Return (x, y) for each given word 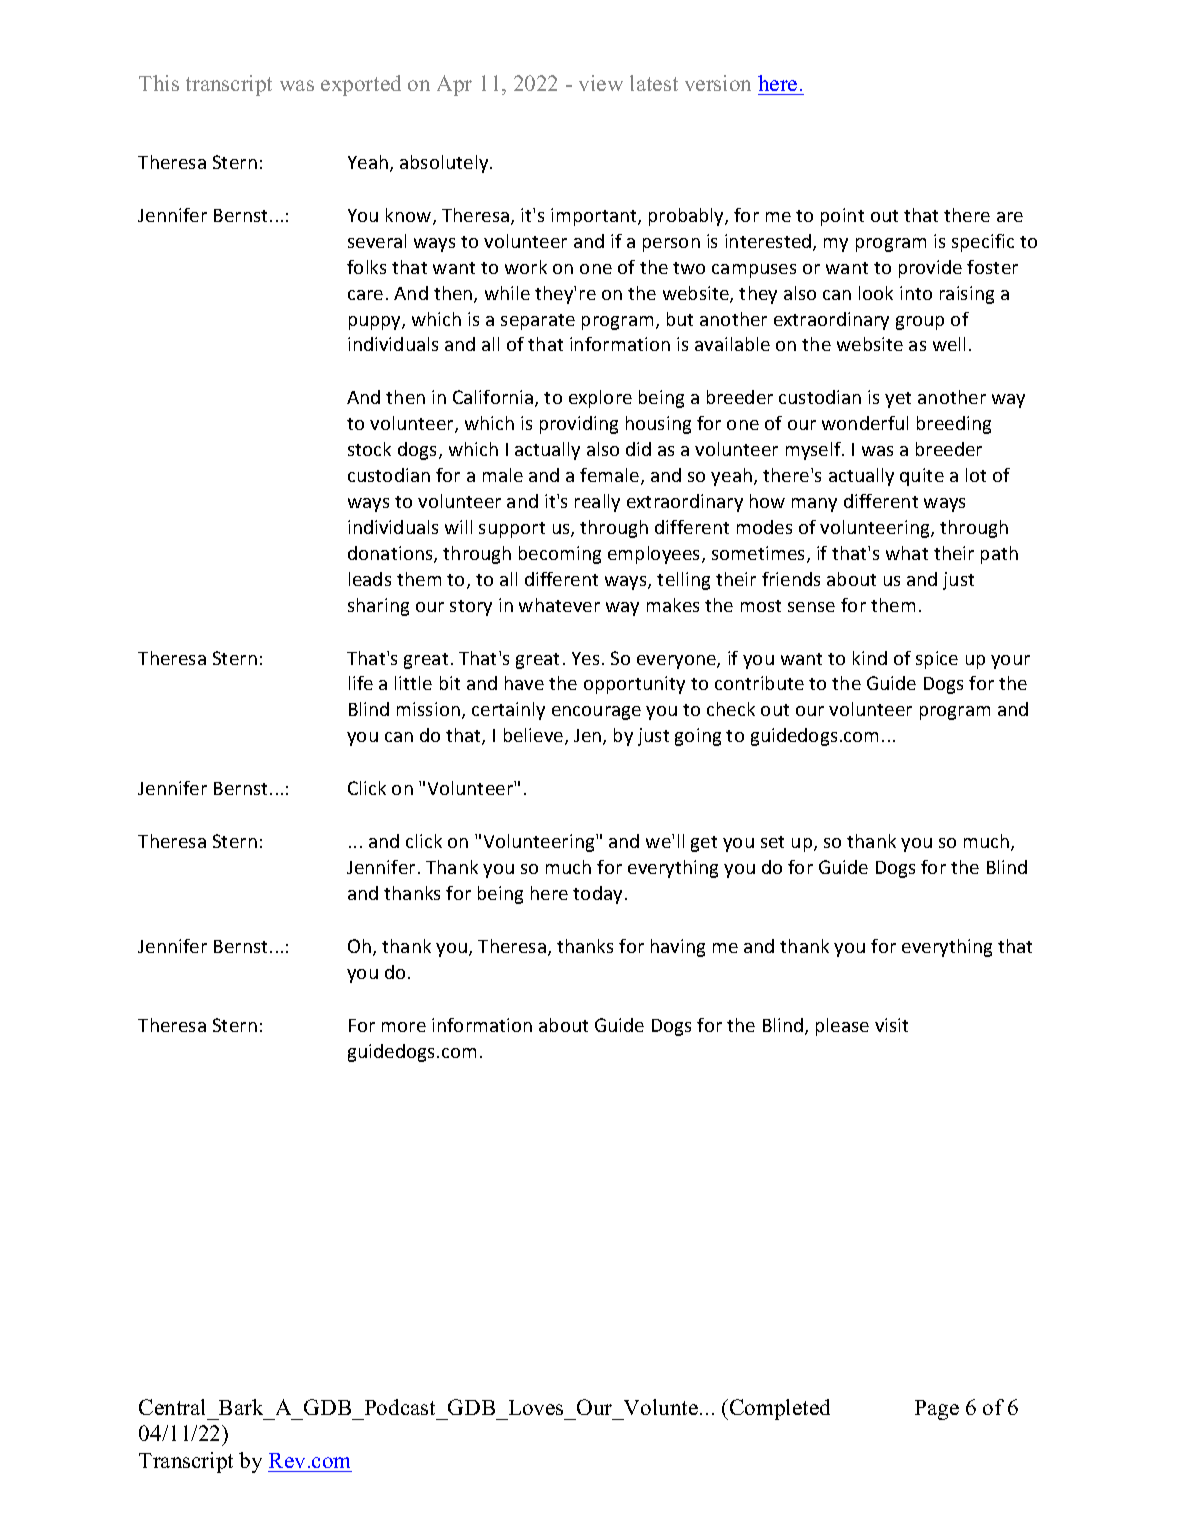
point (842, 217)
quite (922, 477)
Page (937, 1410)
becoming (560, 555)
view (601, 83)
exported (361, 85)
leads (370, 579)
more (404, 1027)
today (597, 895)
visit (891, 1025)
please (842, 1027)
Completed (780, 1409)
